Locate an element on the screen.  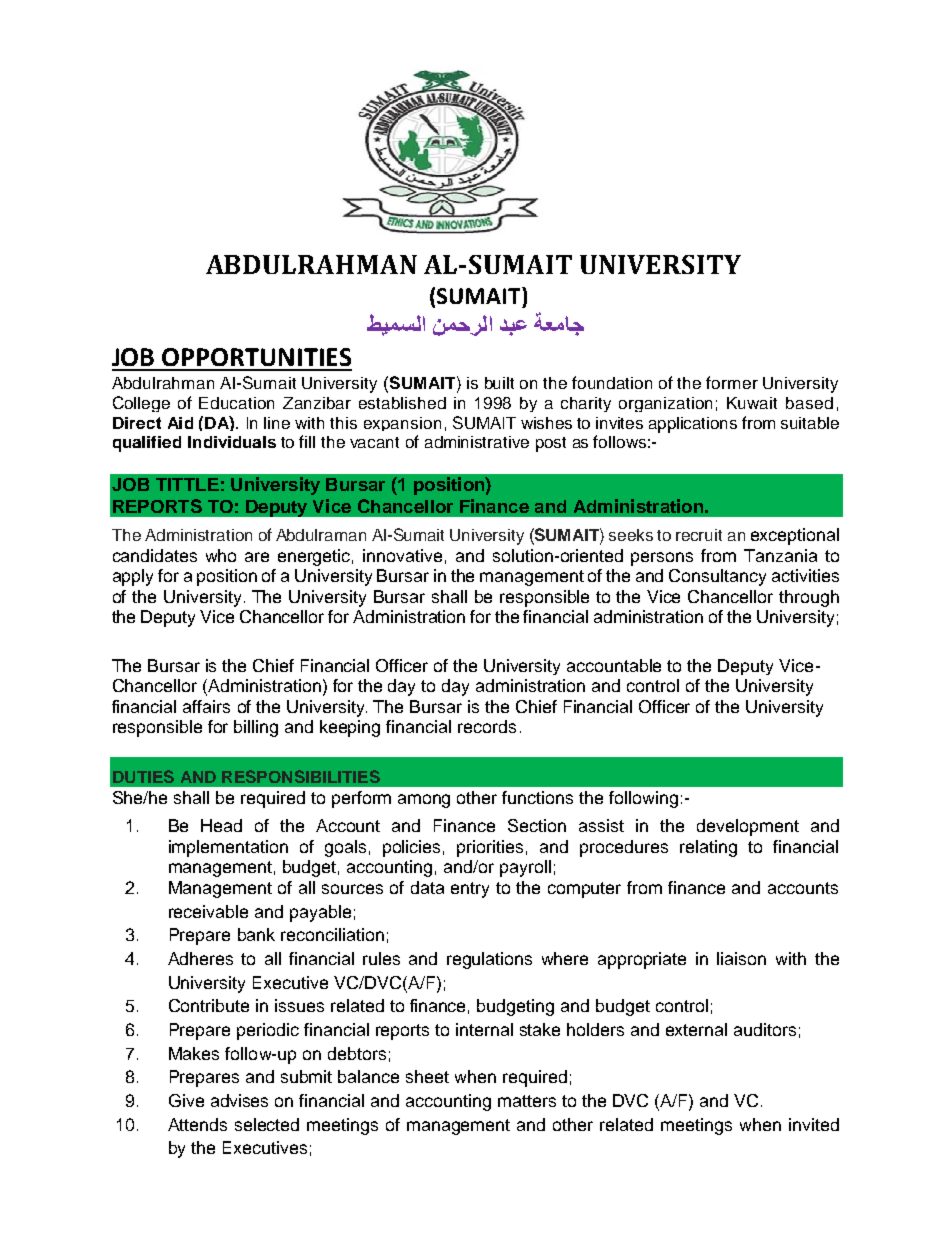
records is located at coordinates (487, 726).
